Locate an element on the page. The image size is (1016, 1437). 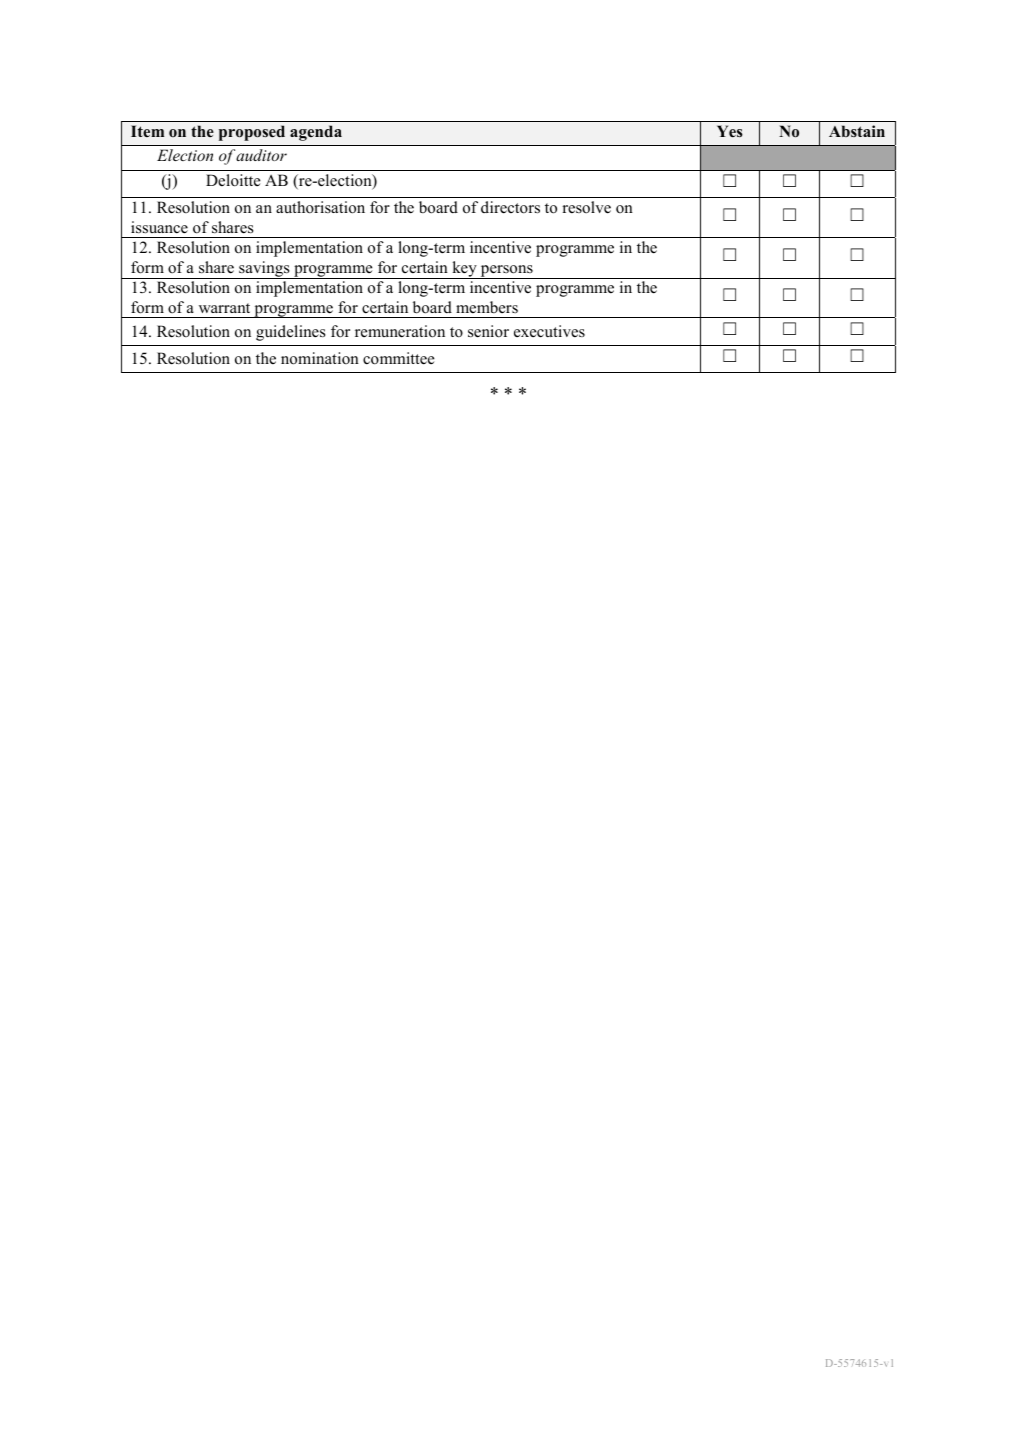
executives is located at coordinates (549, 331).
